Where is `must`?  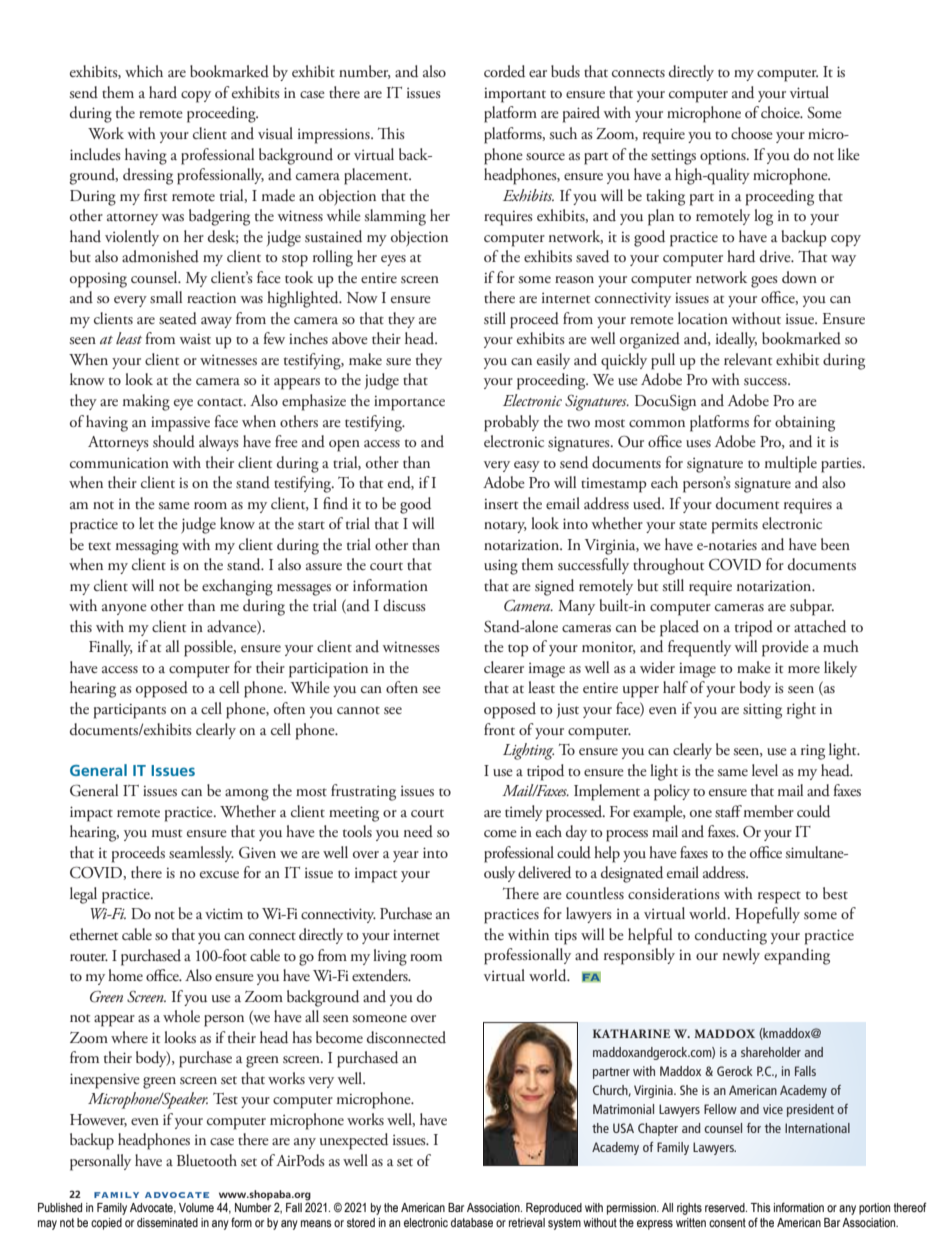 must is located at coordinates (167, 833).
